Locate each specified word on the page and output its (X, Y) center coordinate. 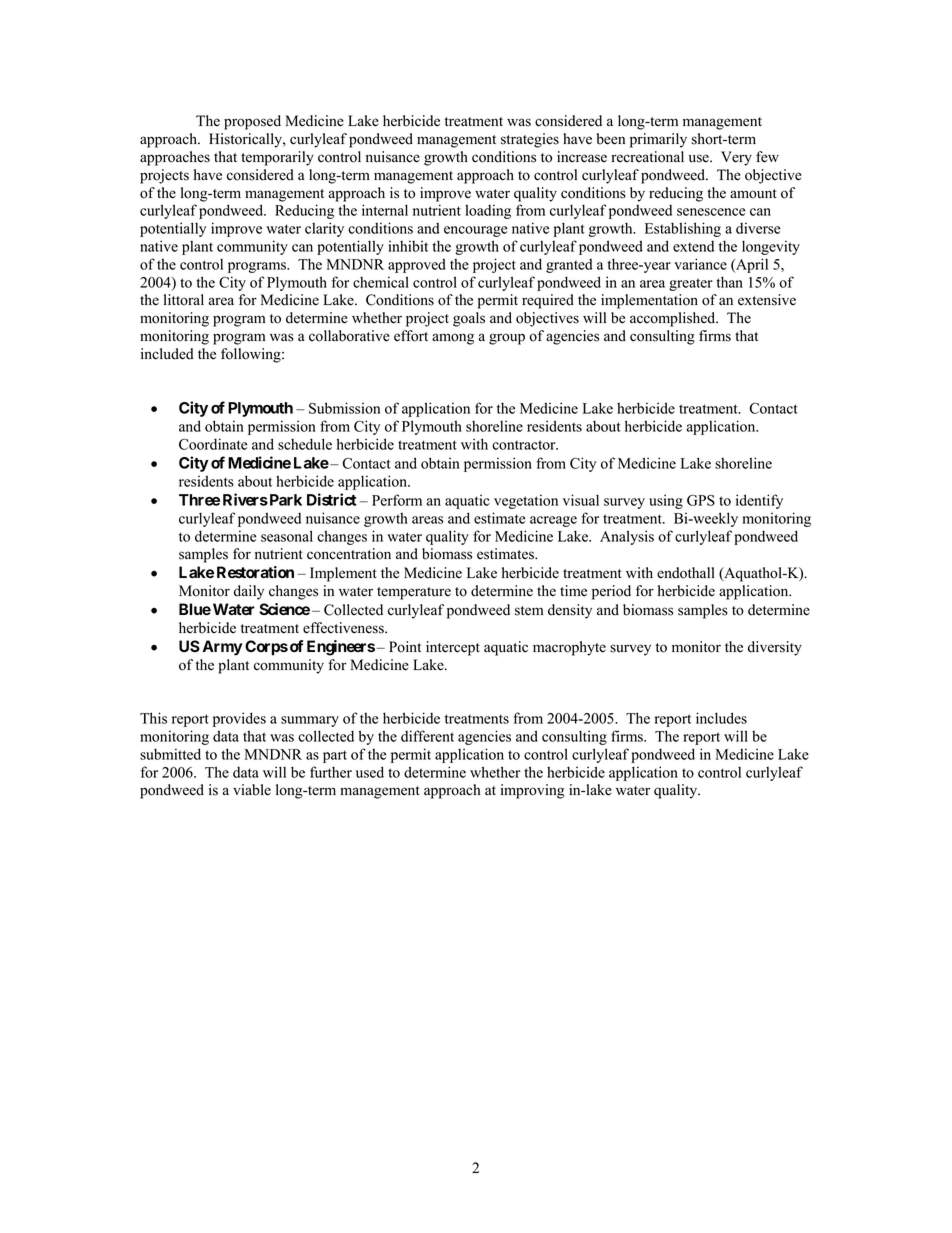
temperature (414, 593)
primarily (658, 140)
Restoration (255, 572)
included (167, 354)
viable (252, 790)
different (427, 736)
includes (721, 718)
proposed (252, 122)
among (453, 339)
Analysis (627, 537)
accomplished (674, 319)
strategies (530, 140)
